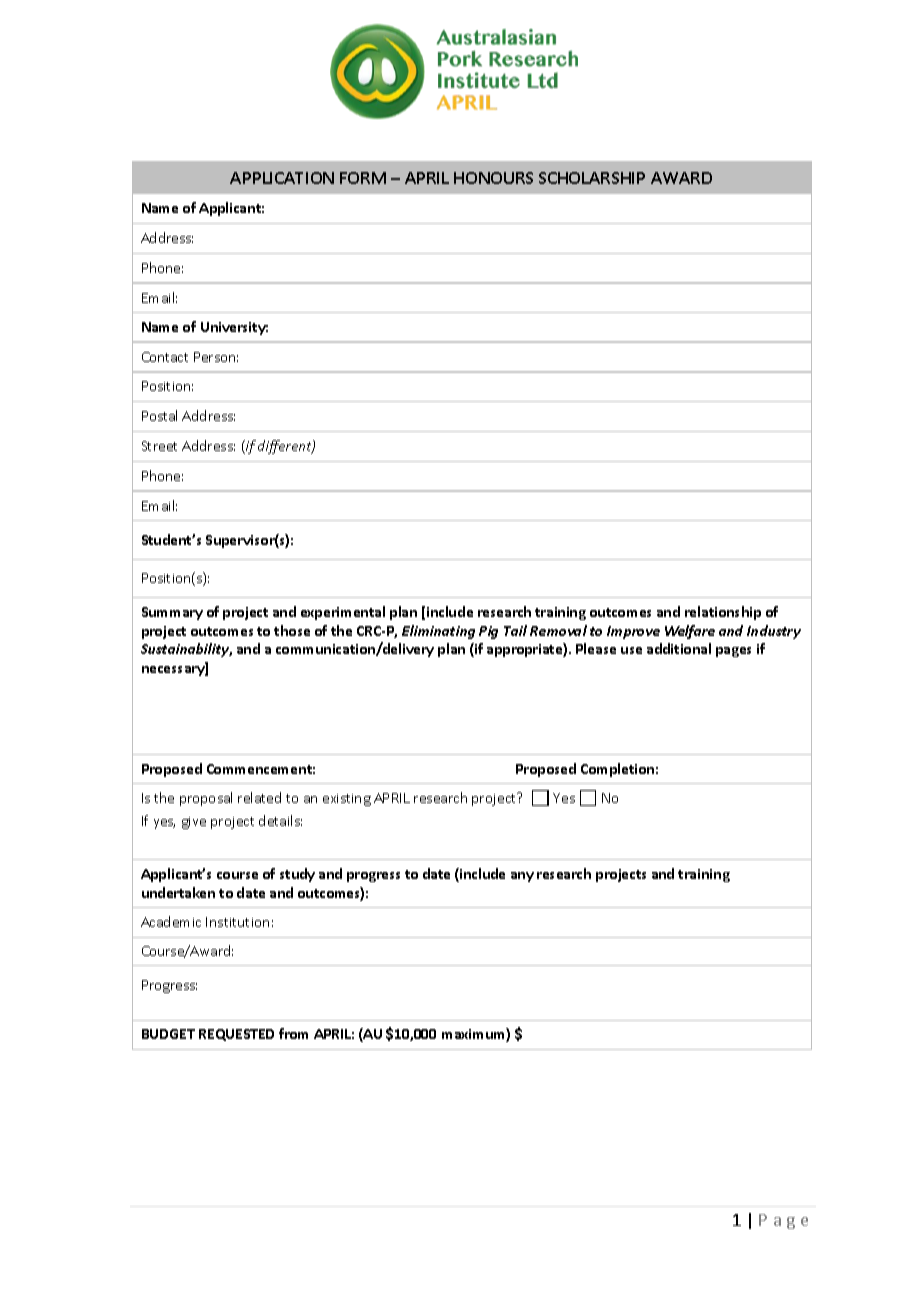  I want to click on Welfare, so click(690, 632).
